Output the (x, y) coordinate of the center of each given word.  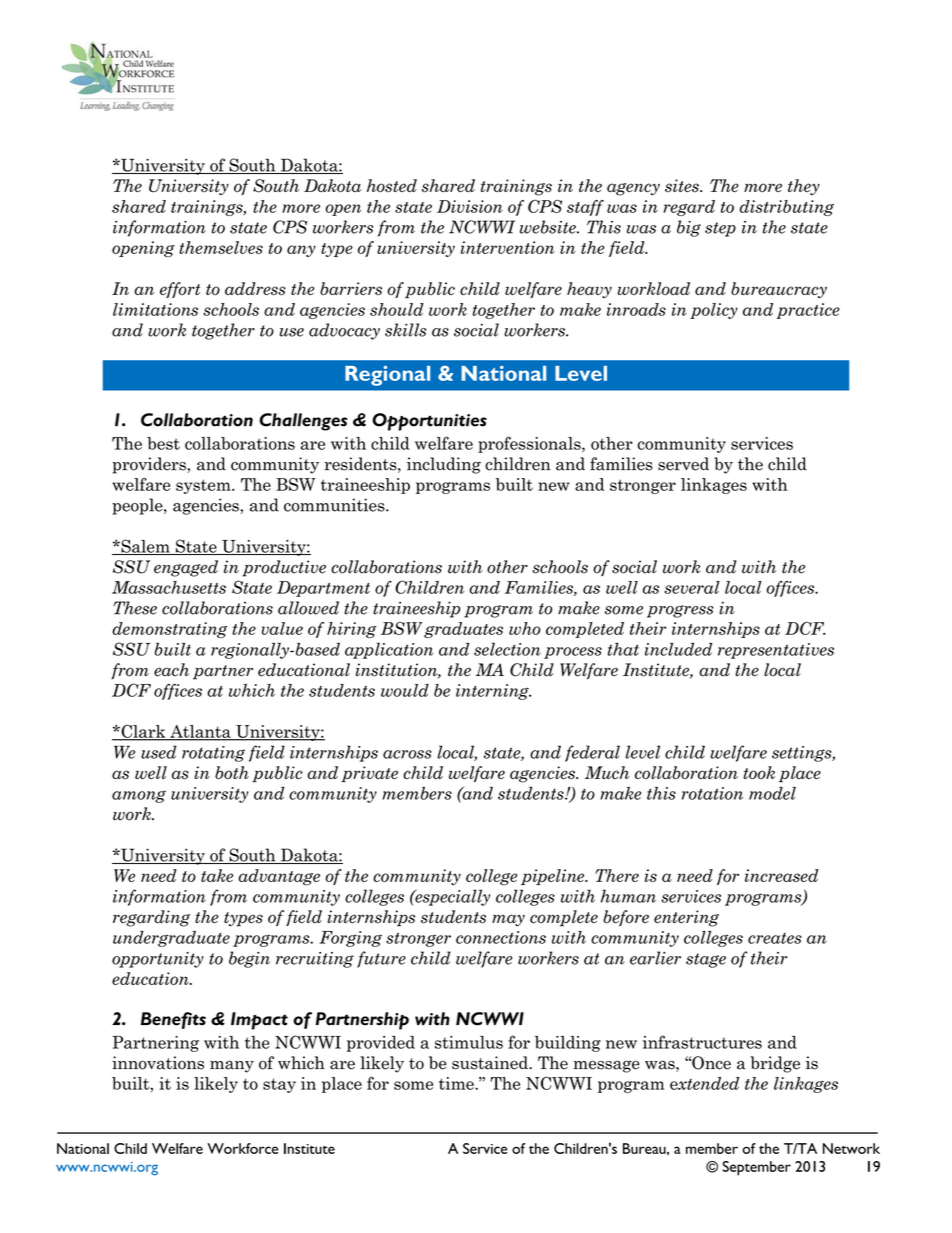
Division (470, 206)
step (720, 229)
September (757, 1168)
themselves (221, 247)
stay (279, 1085)
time (457, 1083)
